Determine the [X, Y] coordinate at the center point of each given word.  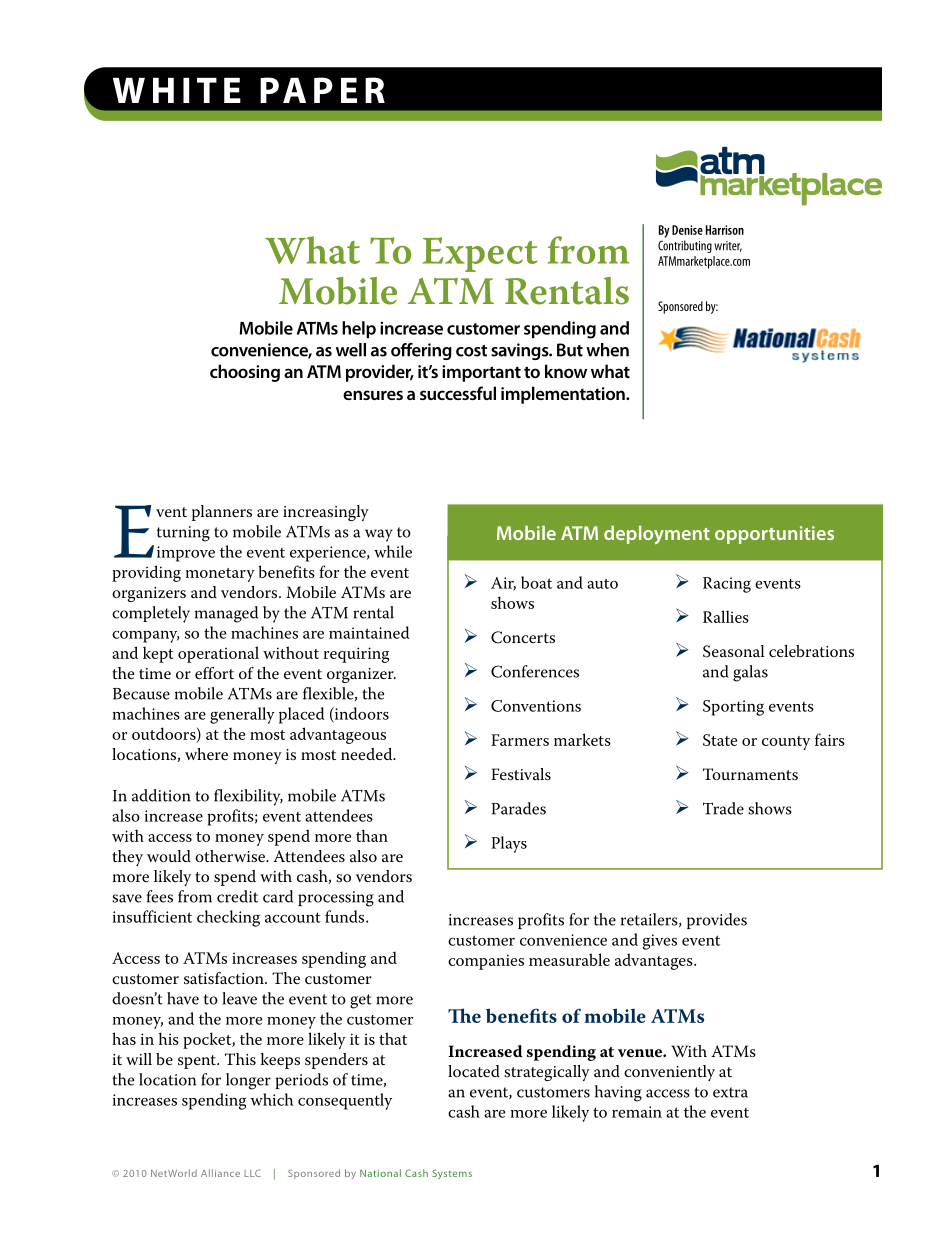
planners [222, 513]
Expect [480, 254]
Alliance [220, 1173]
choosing [245, 373]
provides [717, 921]
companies [486, 962]
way [379, 535]
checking [228, 918]
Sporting [733, 708]
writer [728, 246]
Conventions [536, 706]
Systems [452, 1174]
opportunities [774, 535]
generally [242, 715]
